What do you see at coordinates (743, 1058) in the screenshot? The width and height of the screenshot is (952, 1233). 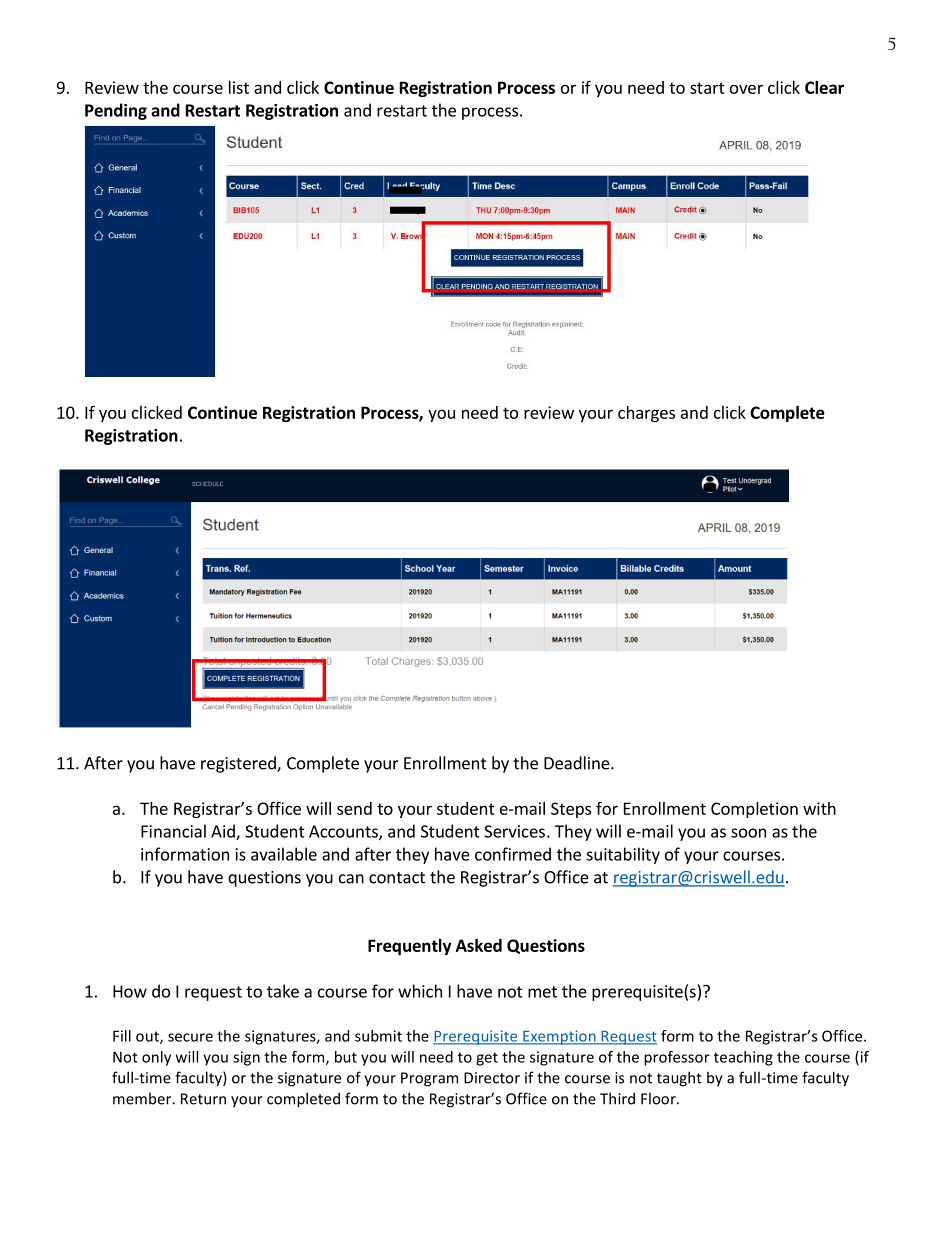 I see `teaching` at bounding box center [743, 1058].
